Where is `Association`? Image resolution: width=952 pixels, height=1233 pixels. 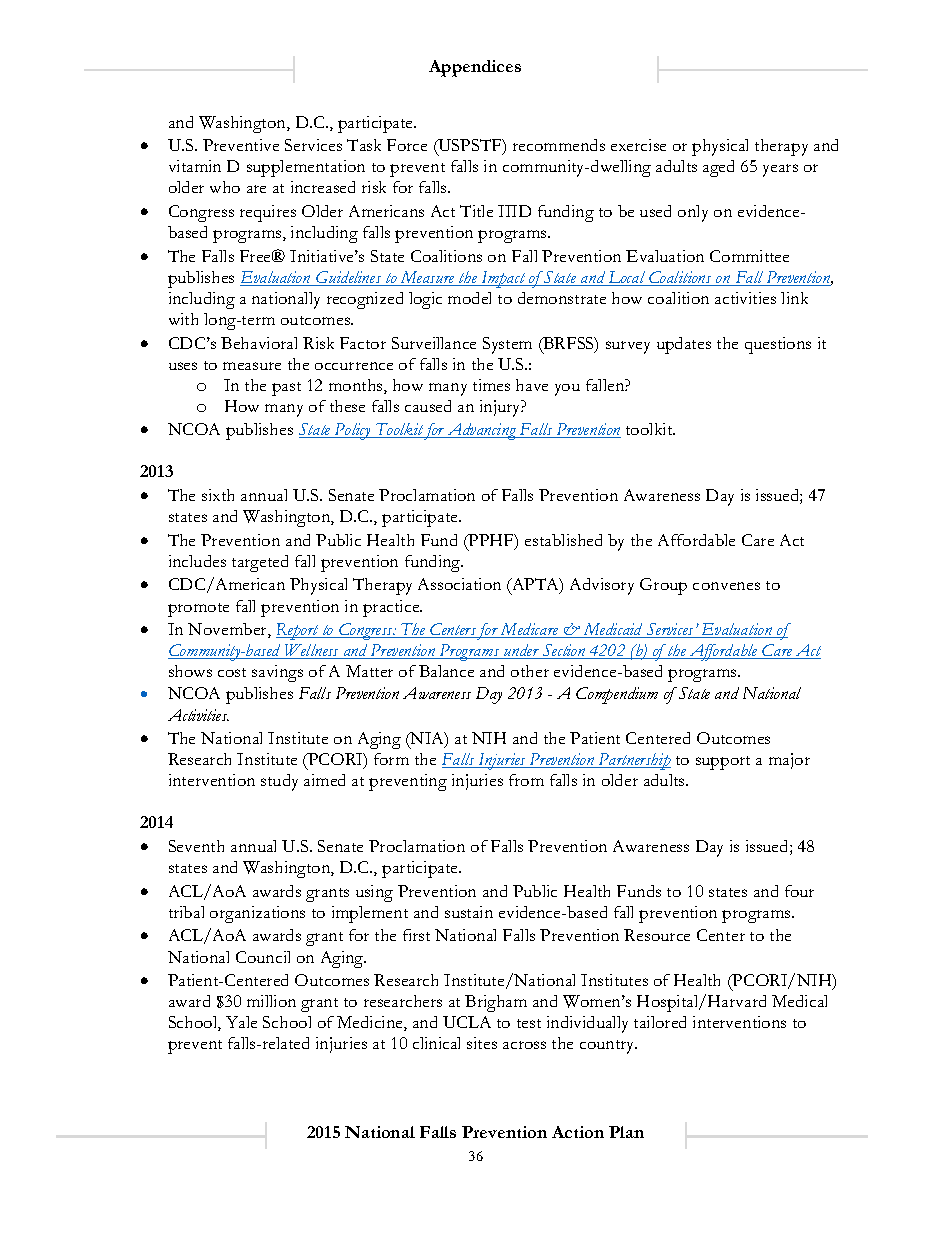 Association is located at coordinates (459, 584).
